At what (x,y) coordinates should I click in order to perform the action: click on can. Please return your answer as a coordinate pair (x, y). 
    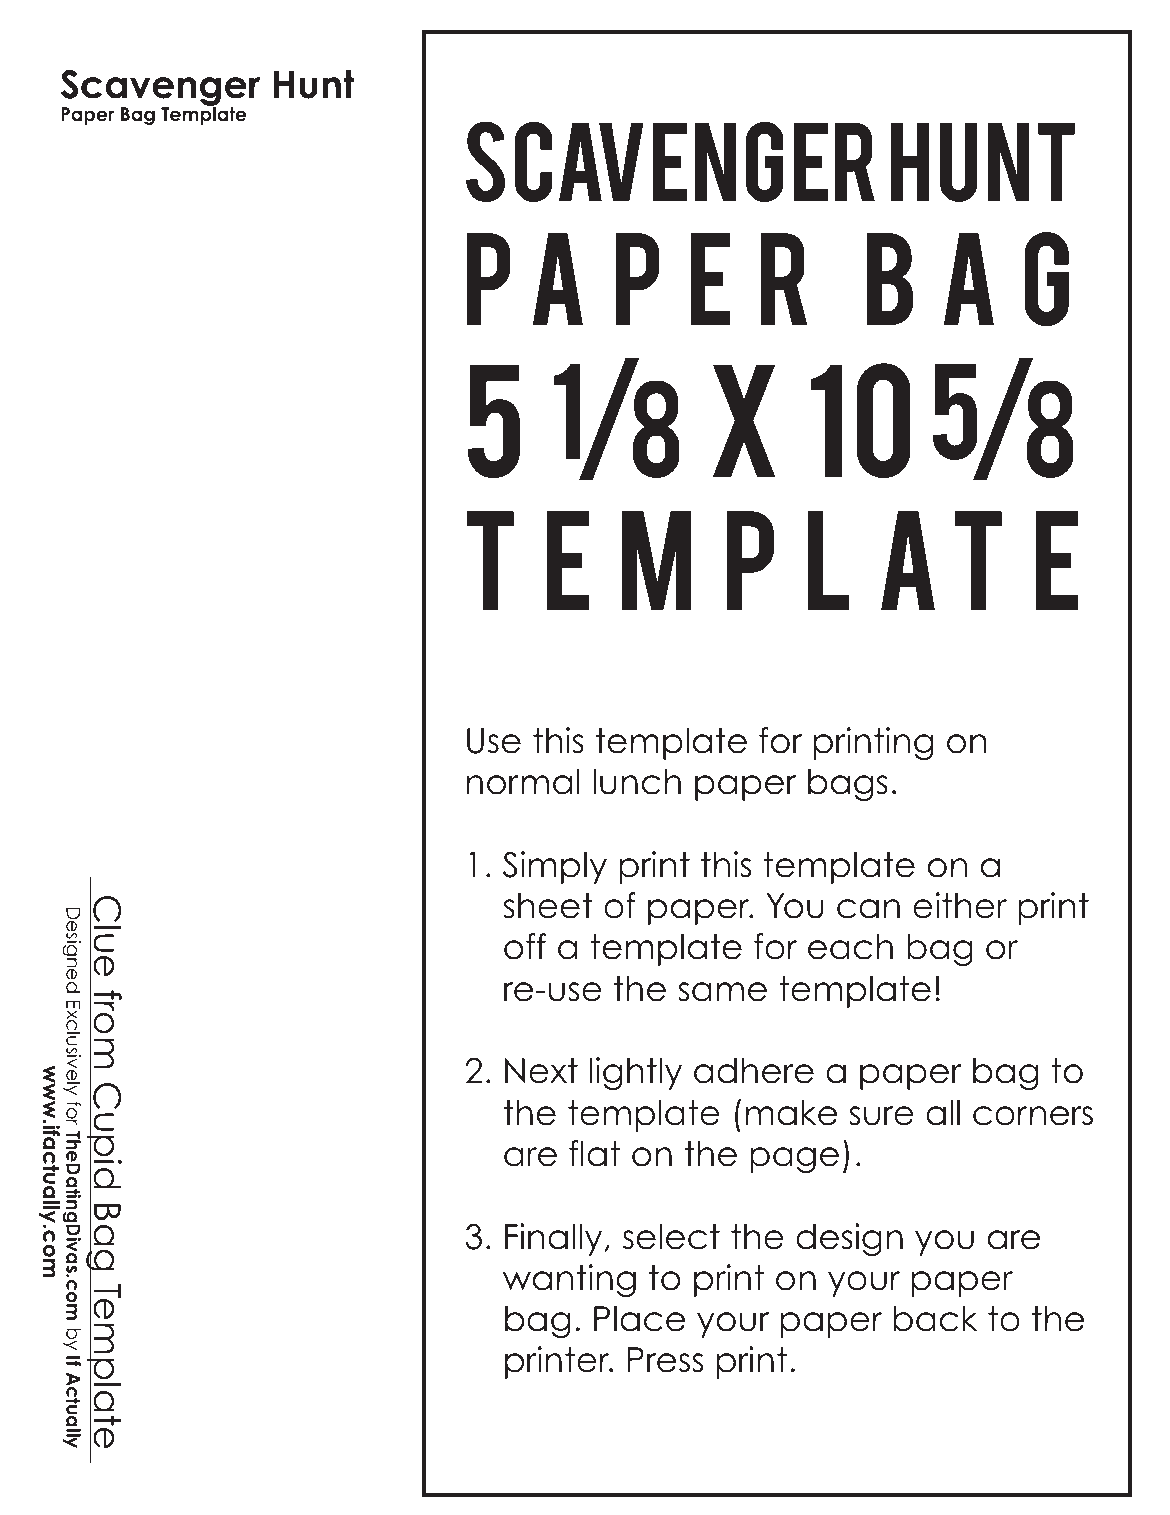
    Looking at the image, I should click on (868, 909).
